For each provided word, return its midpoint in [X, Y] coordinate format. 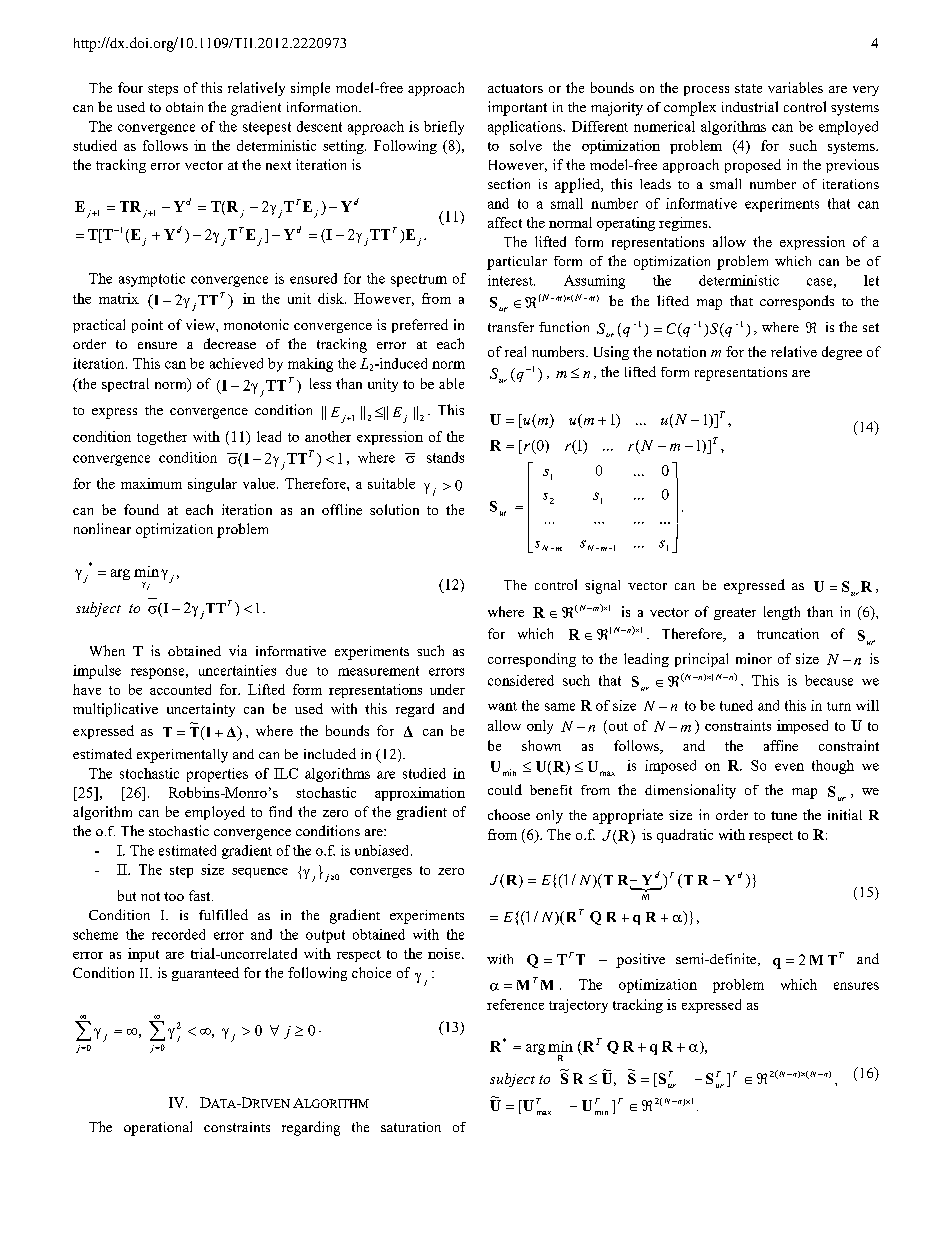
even [789, 767]
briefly [444, 128]
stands [445, 457]
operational [158, 1128]
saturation [411, 1127]
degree [842, 353]
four [130, 87]
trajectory [578, 1006]
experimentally [182, 756]
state [748, 88]
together [162, 438]
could [505, 789]
